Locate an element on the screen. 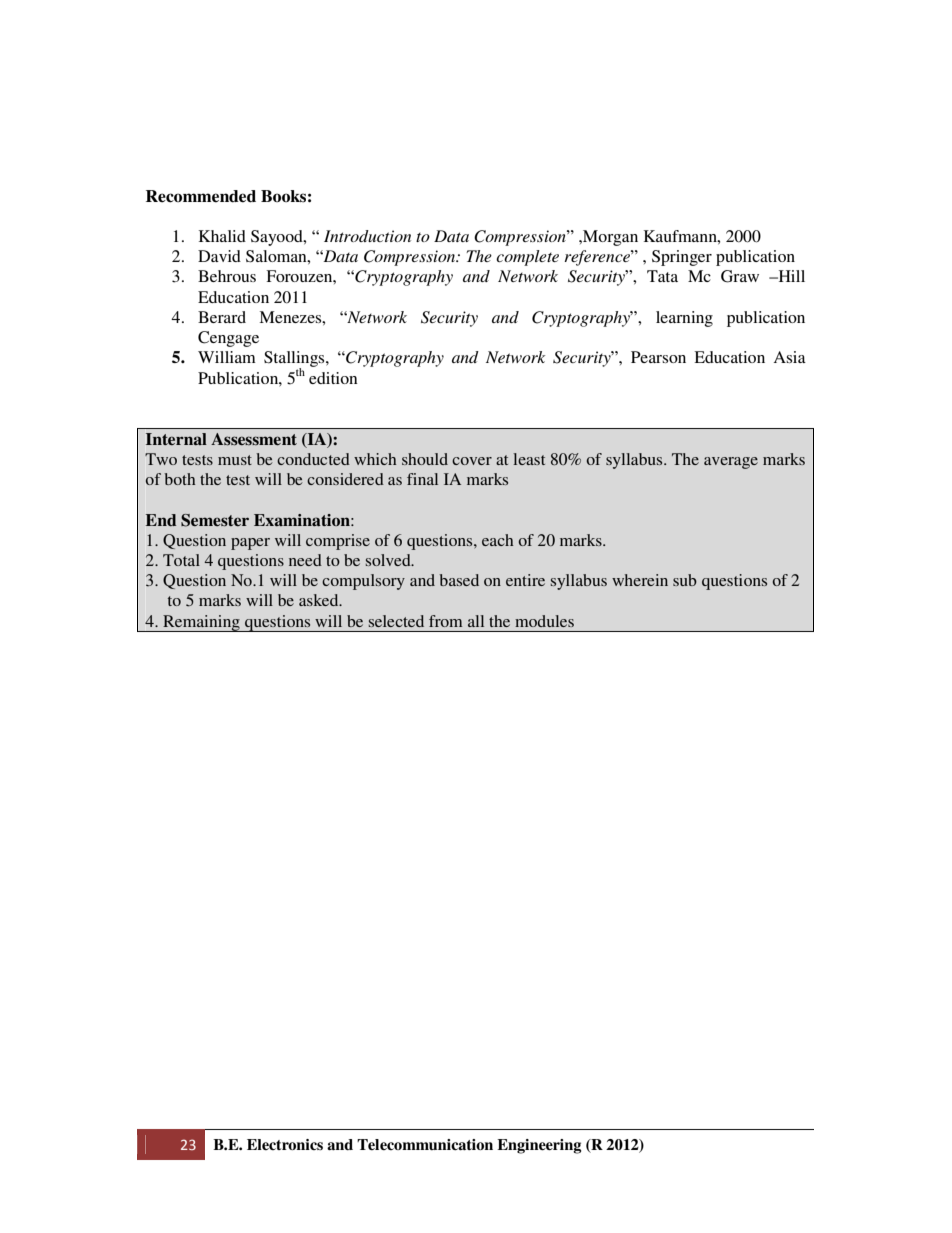 The image size is (952, 1233). Khalid is located at coordinates (222, 236).
